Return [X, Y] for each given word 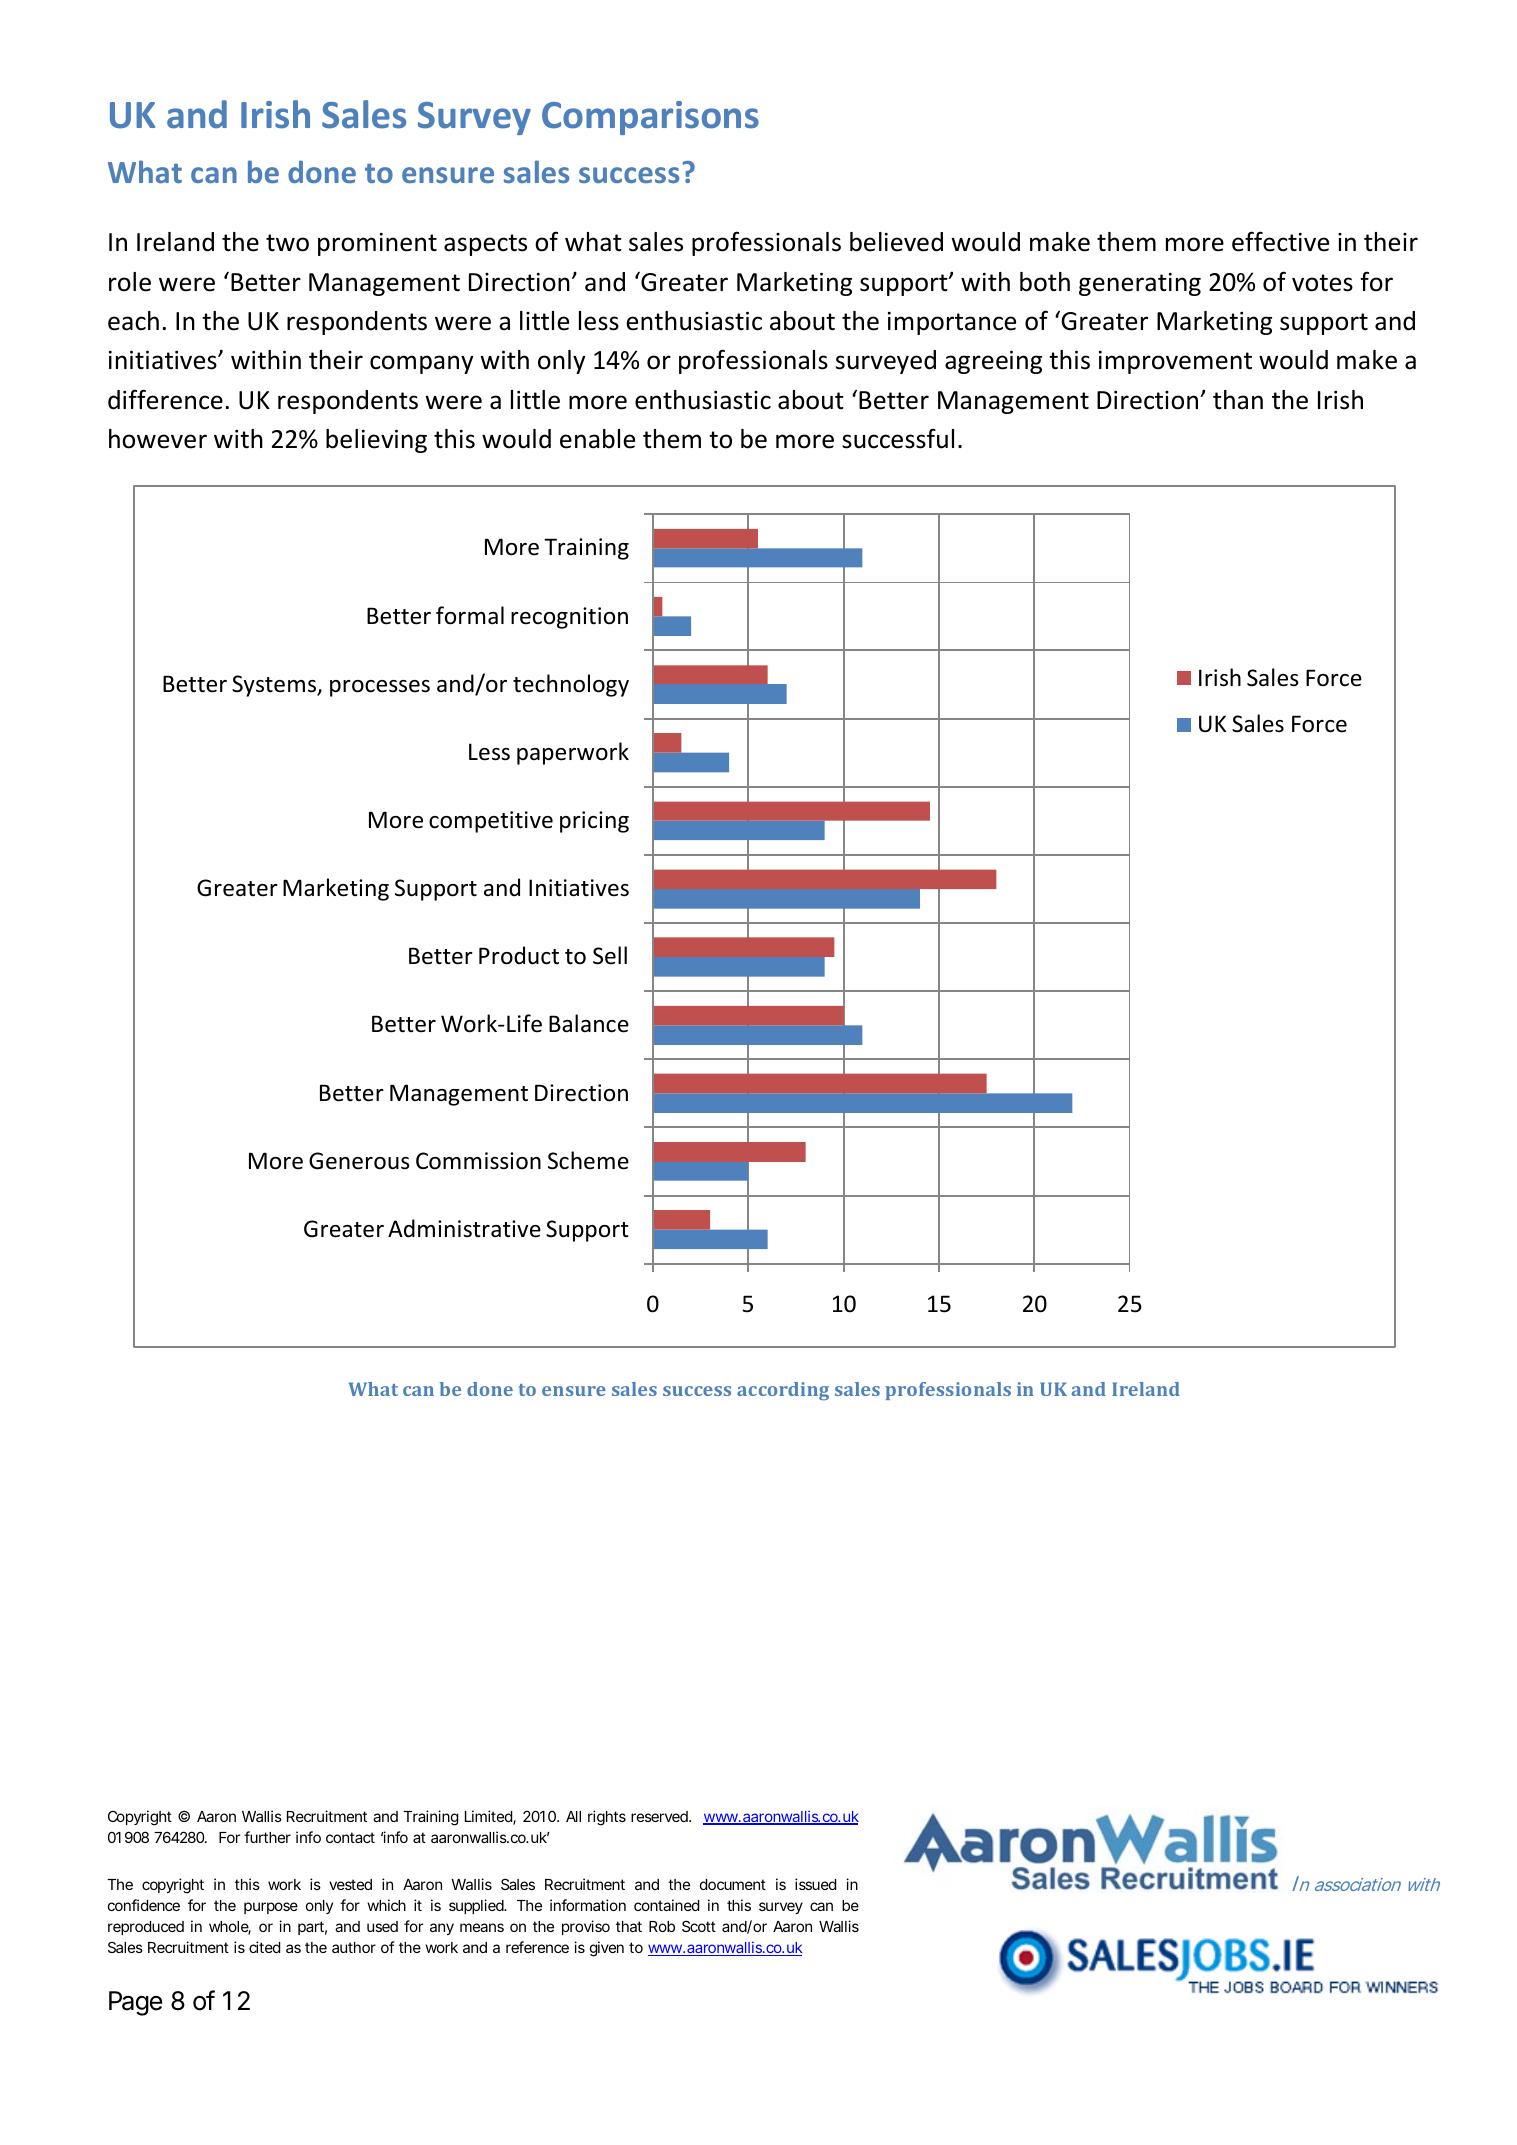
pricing [594, 822]
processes [380, 688]
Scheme [588, 1160]
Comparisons [650, 118]
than [1238, 400]
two [287, 243]
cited [264, 1947]
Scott [699, 1926]
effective [1280, 241]
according [783, 1391]
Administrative [464, 1228]
